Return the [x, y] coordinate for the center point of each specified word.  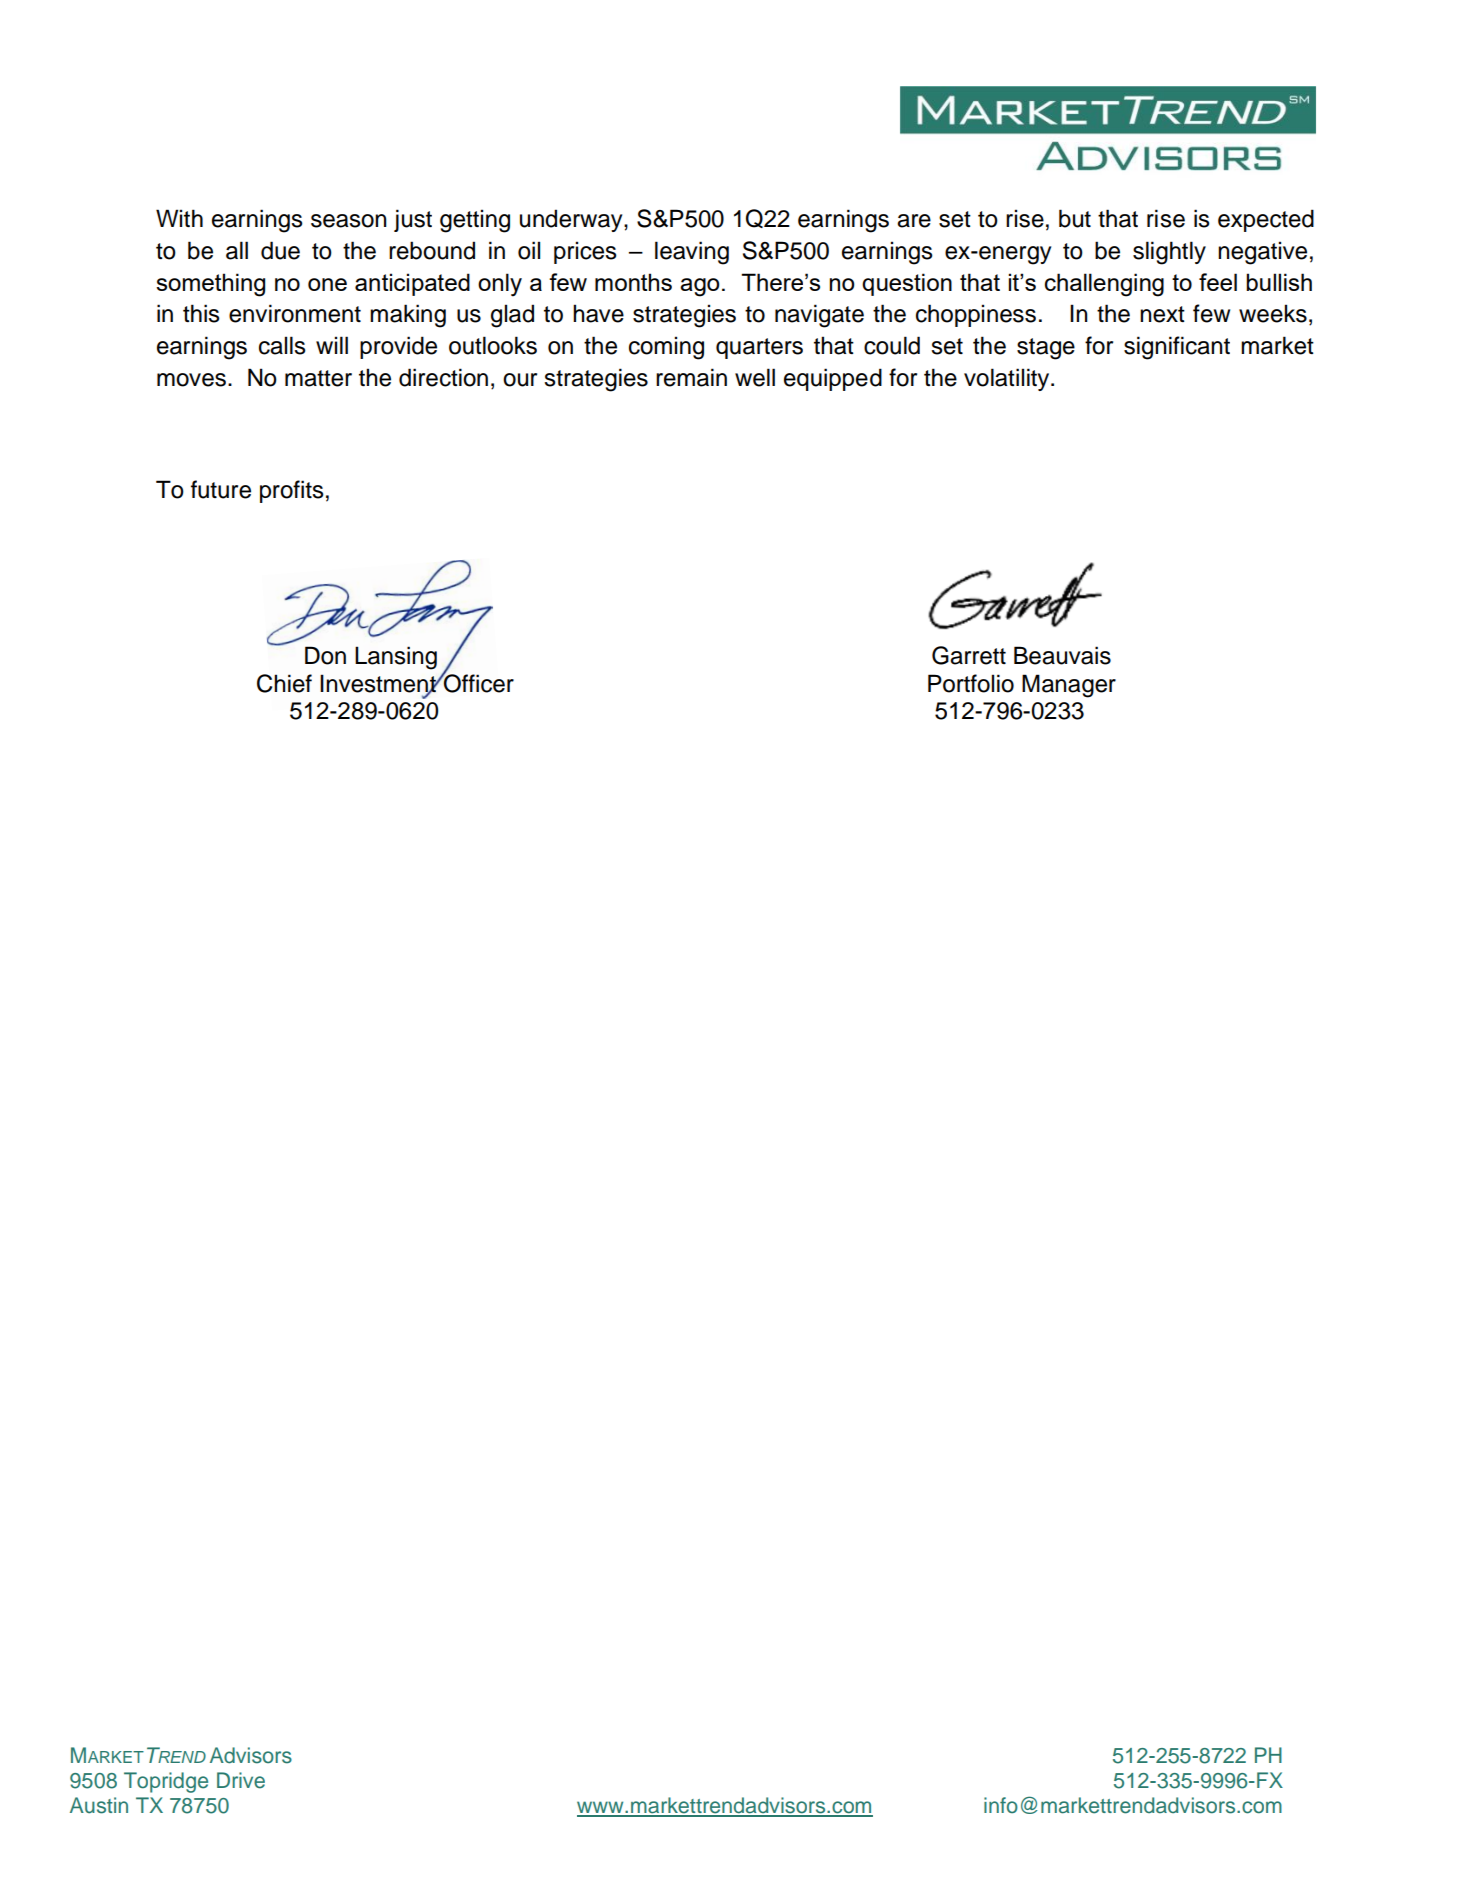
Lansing [396, 658]
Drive [241, 1780]
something [210, 285]
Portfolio [971, 683]
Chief [284, 683]
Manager [1069, 686]
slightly [1169, 253]
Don [325, 655]
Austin [99, 1805]
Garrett [969, 655]
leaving [692, 253]
